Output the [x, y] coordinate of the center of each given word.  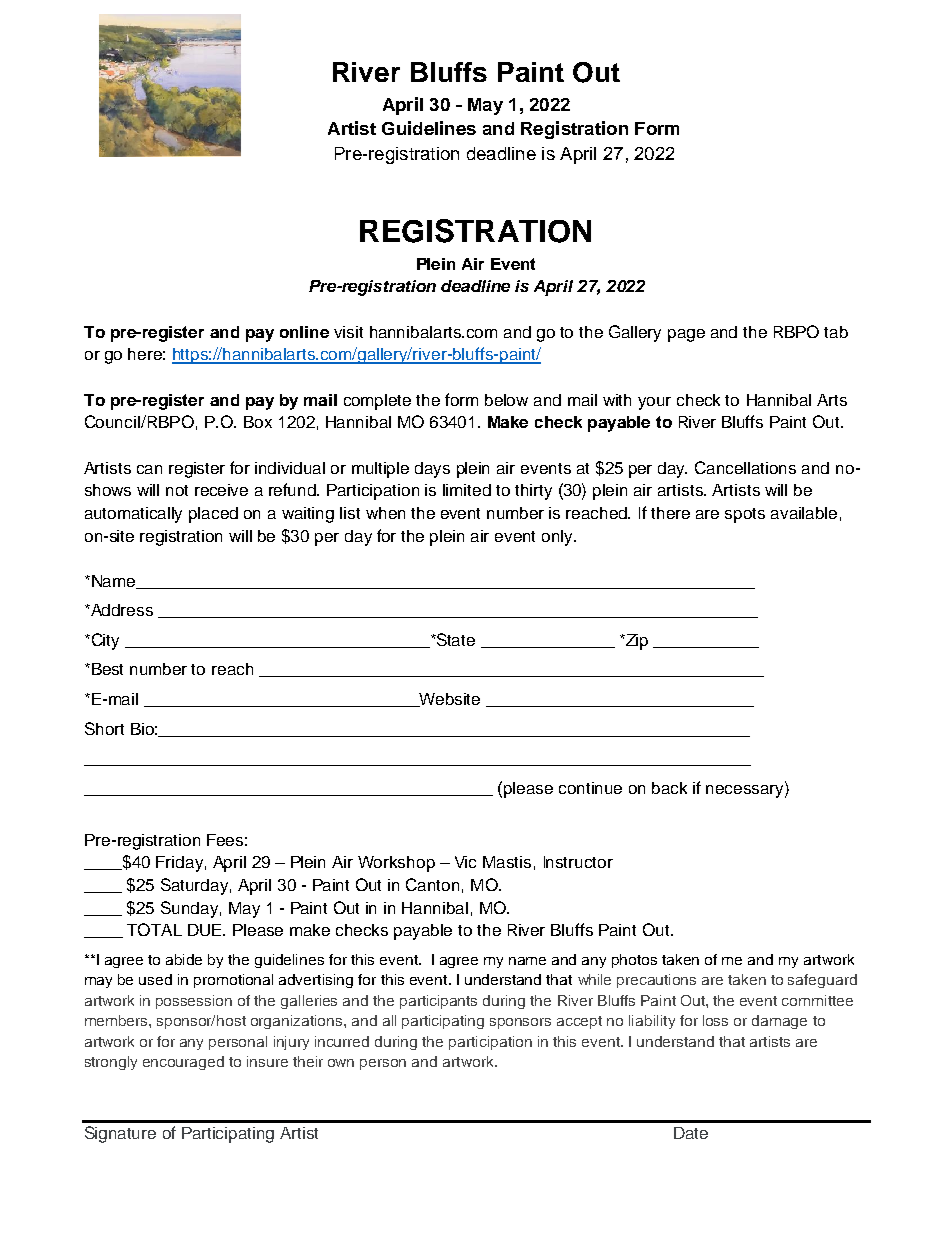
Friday [179, 864]
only [558, 538]
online [304, 332]
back [669, 788]
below [506, 400]
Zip [636, 642]
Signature [120, 1134]
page [686, 335]
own [341, 1063]
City [104, 641]
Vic [465, 862]
